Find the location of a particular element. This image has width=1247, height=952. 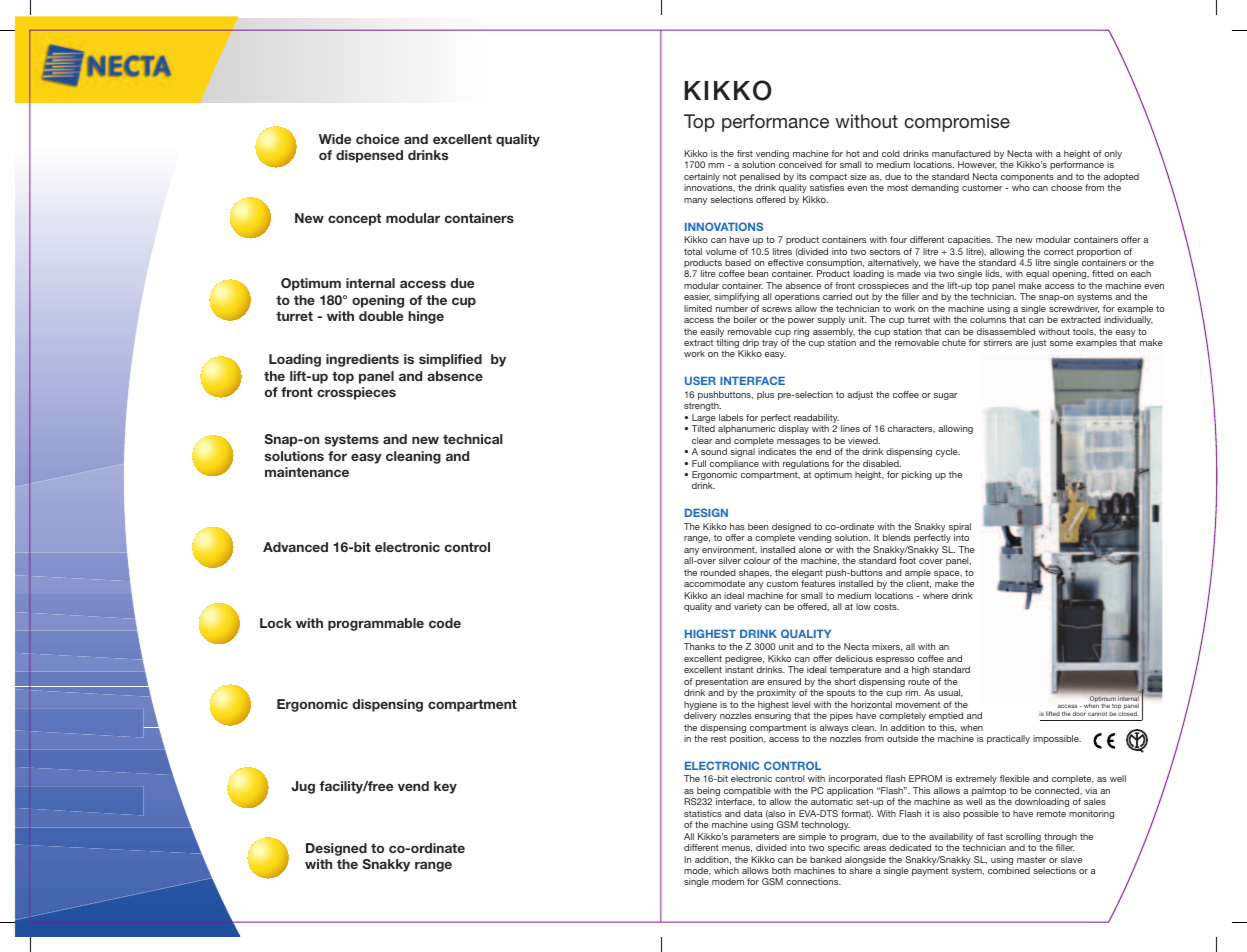

first is located at coordinates (745, 153).
